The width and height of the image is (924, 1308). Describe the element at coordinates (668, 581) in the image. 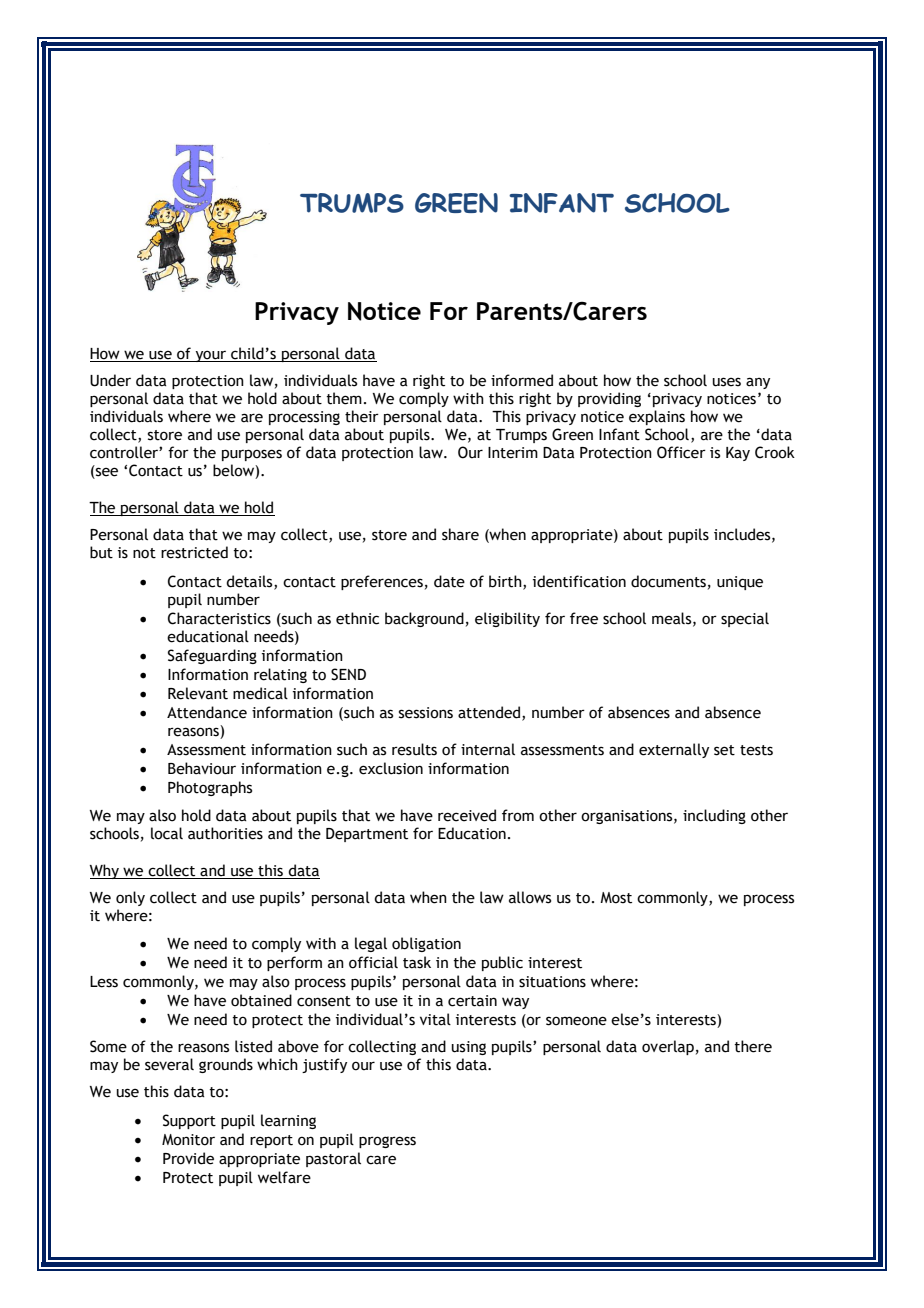

I see `documents` at that location.
